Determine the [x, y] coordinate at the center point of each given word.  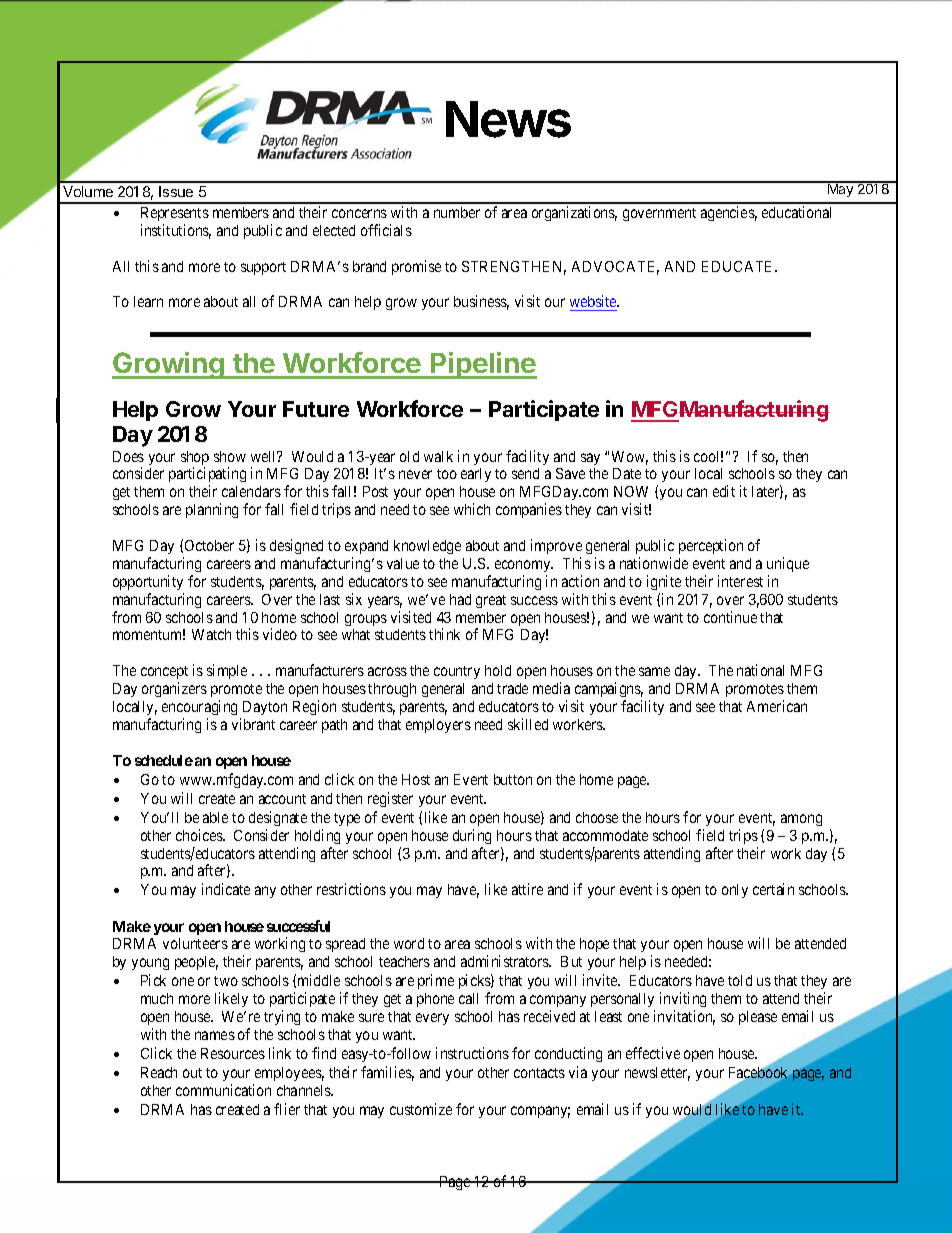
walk [438, 456]
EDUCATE [739, 266]
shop [195, 459]
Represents [175, 214]
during [472, 836]
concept [164, 672]
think [444, 634]
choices [200, 835]
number [457, 212]
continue [730, 617]
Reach [159, 1072]
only [735, 891]
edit [724, 491]
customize [421, 1109]
